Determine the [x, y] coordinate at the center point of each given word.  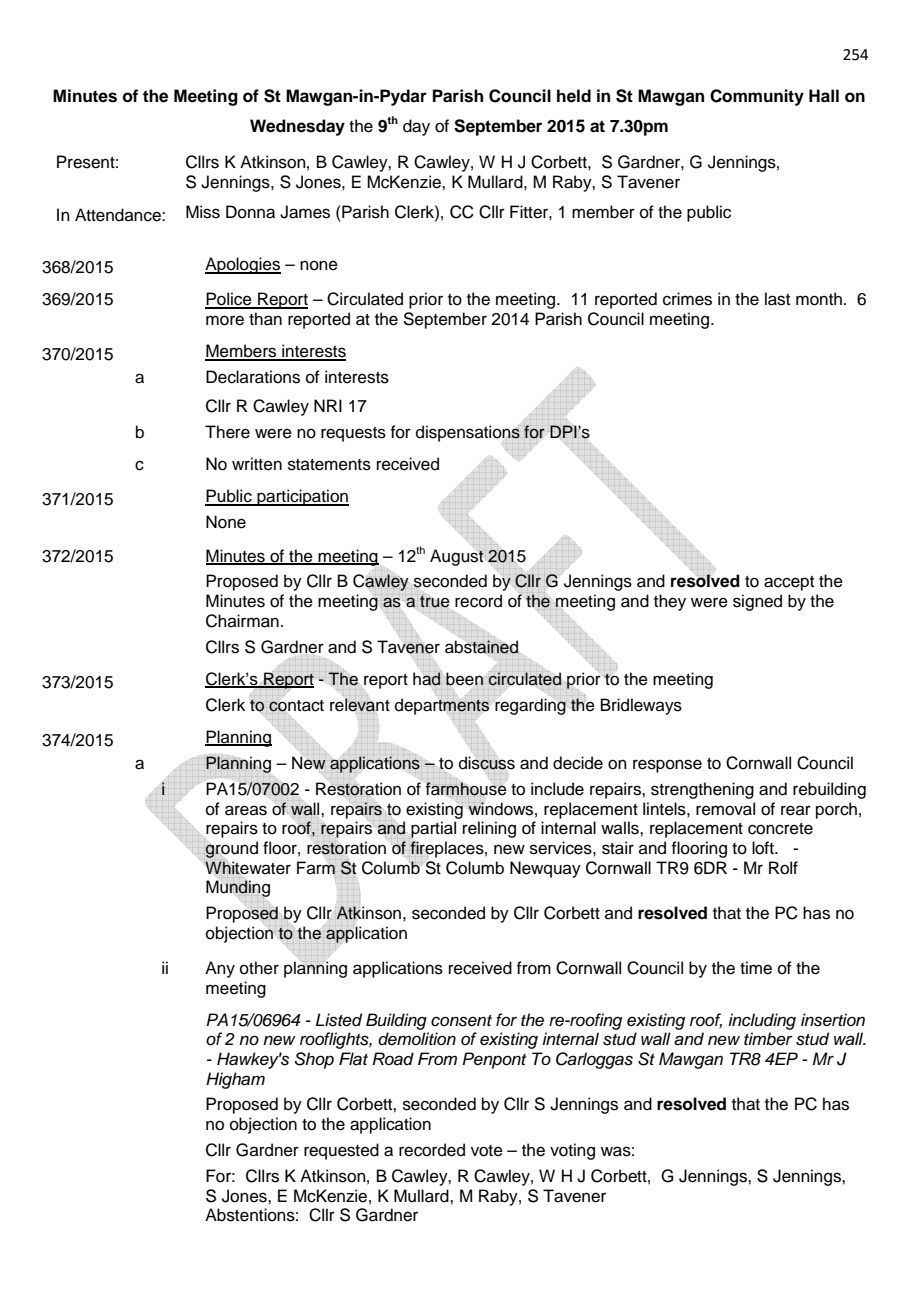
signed [757, 602]
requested [341, 1151]
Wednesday [297, 127]
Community [757, 97]
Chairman [242, 621]
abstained [482, 647]
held [574, 96]
